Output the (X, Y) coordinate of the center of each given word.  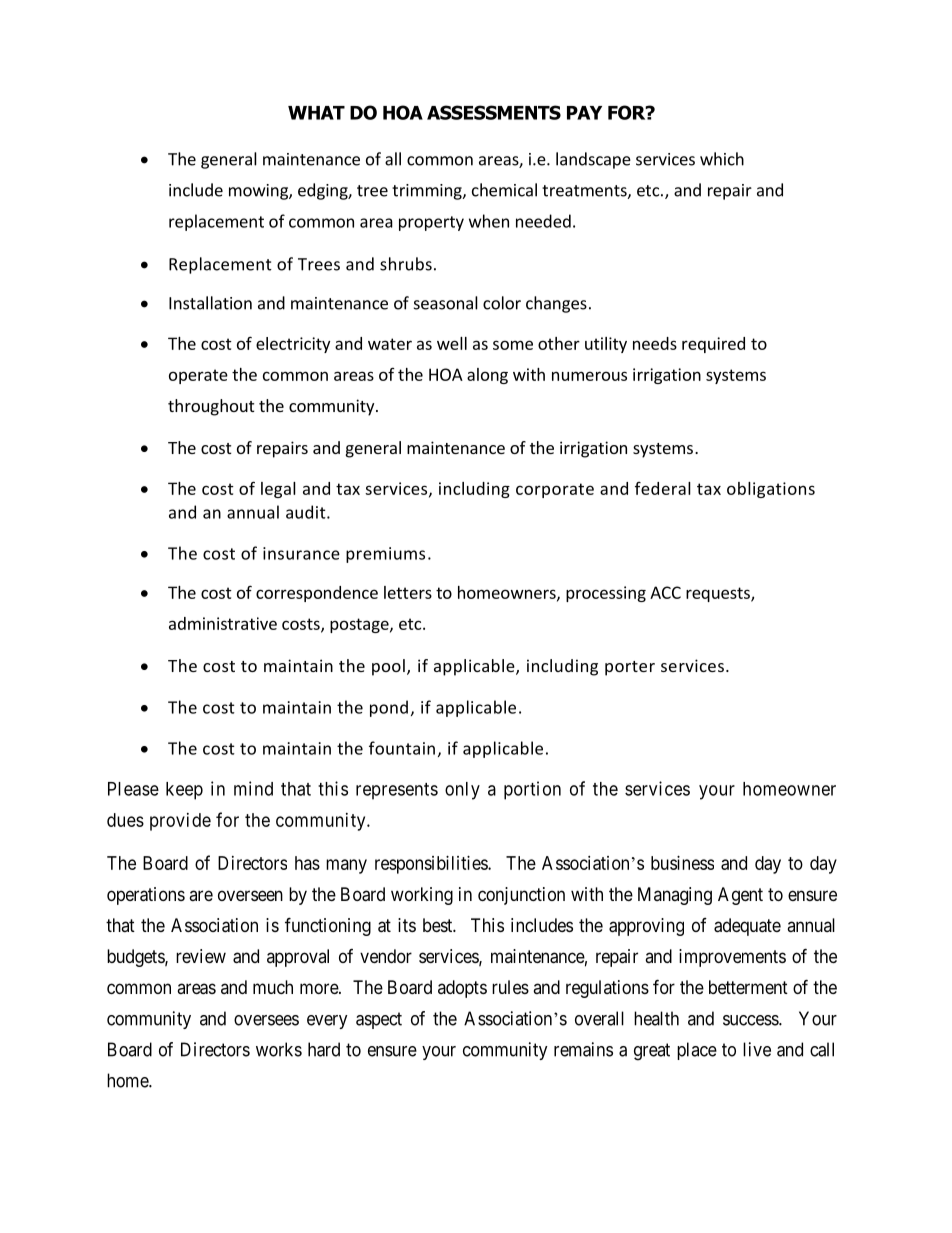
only (462, 791)
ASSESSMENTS (494, 112)
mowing (259, 192)
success (751, 1020)
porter (630, 668)
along (487, 376)
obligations (771, 490)
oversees (266, 1020)
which (722, 159)
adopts (462, 989)
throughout (211, 407)
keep (184, 791)
